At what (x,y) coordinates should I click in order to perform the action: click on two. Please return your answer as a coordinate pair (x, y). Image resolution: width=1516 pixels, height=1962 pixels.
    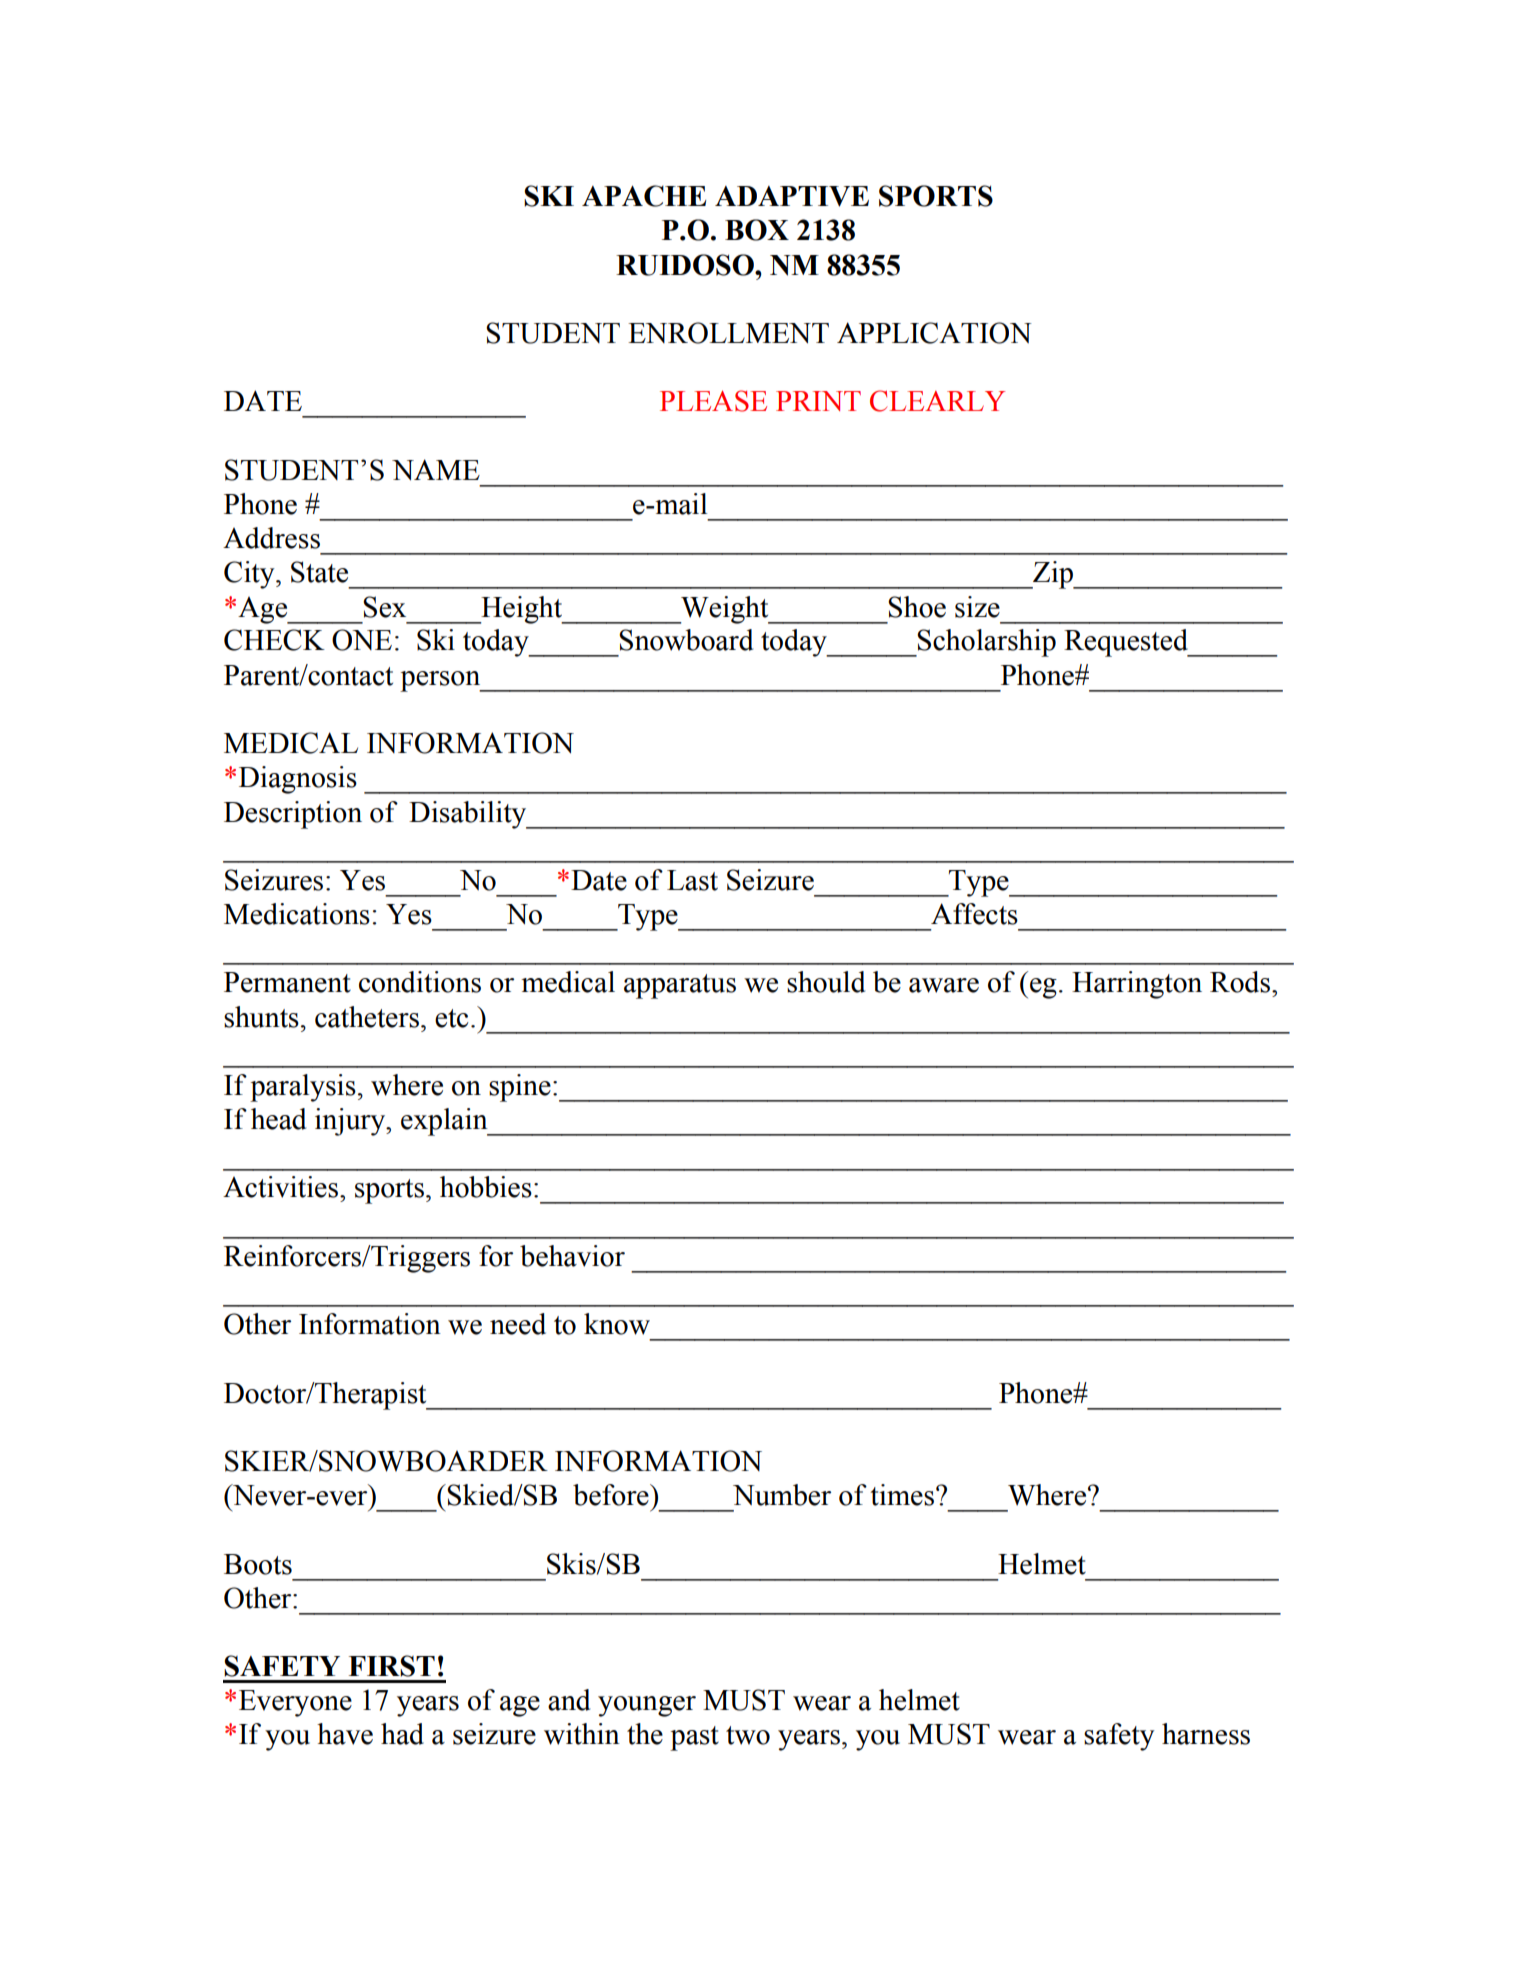
    Looking at the image, I should click on (748, 1735).
